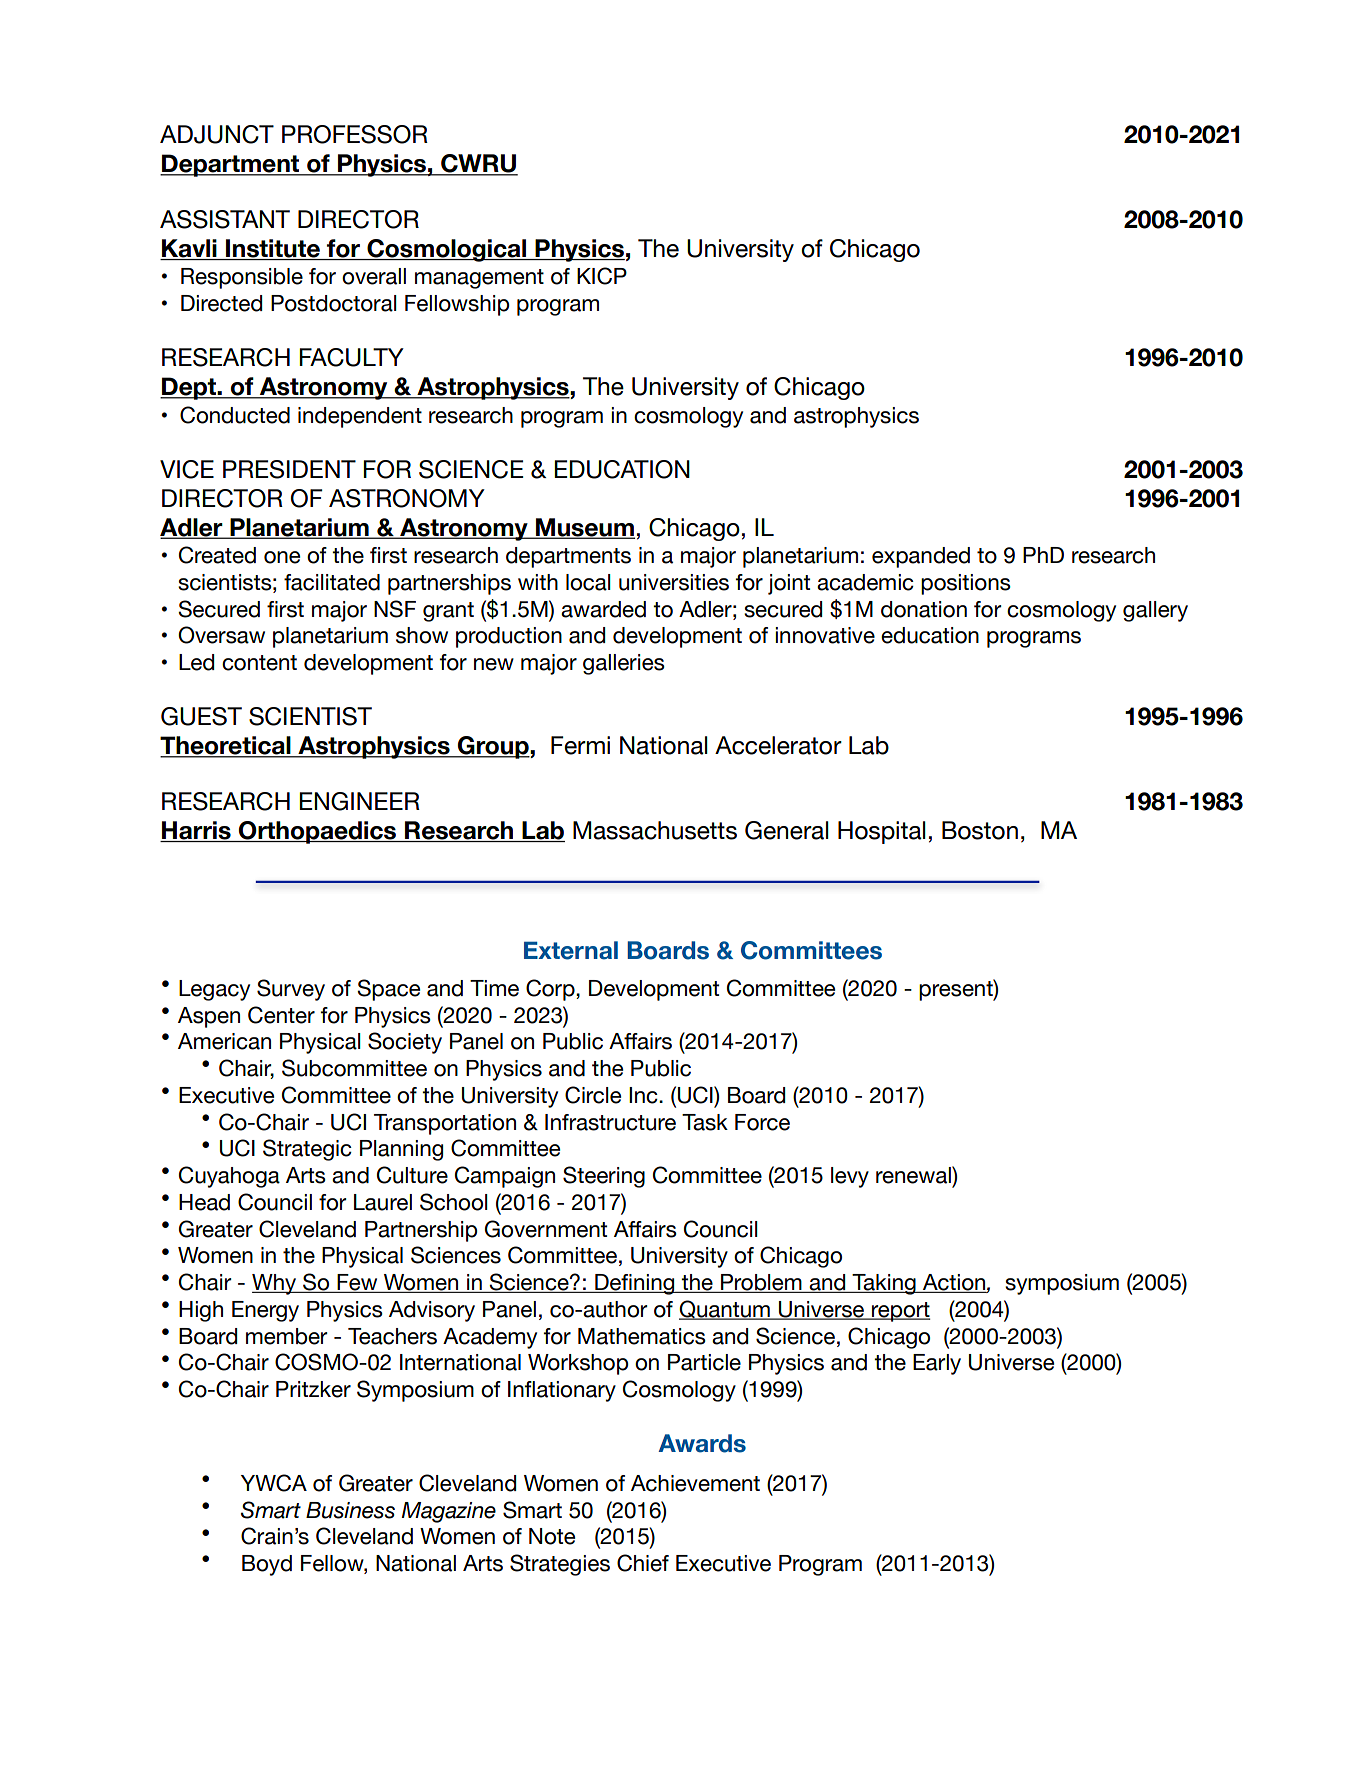  What do you see at coordinates (914, 1175) in the screenshot?
I see `renewal` at bounding box center [914, 1175].
